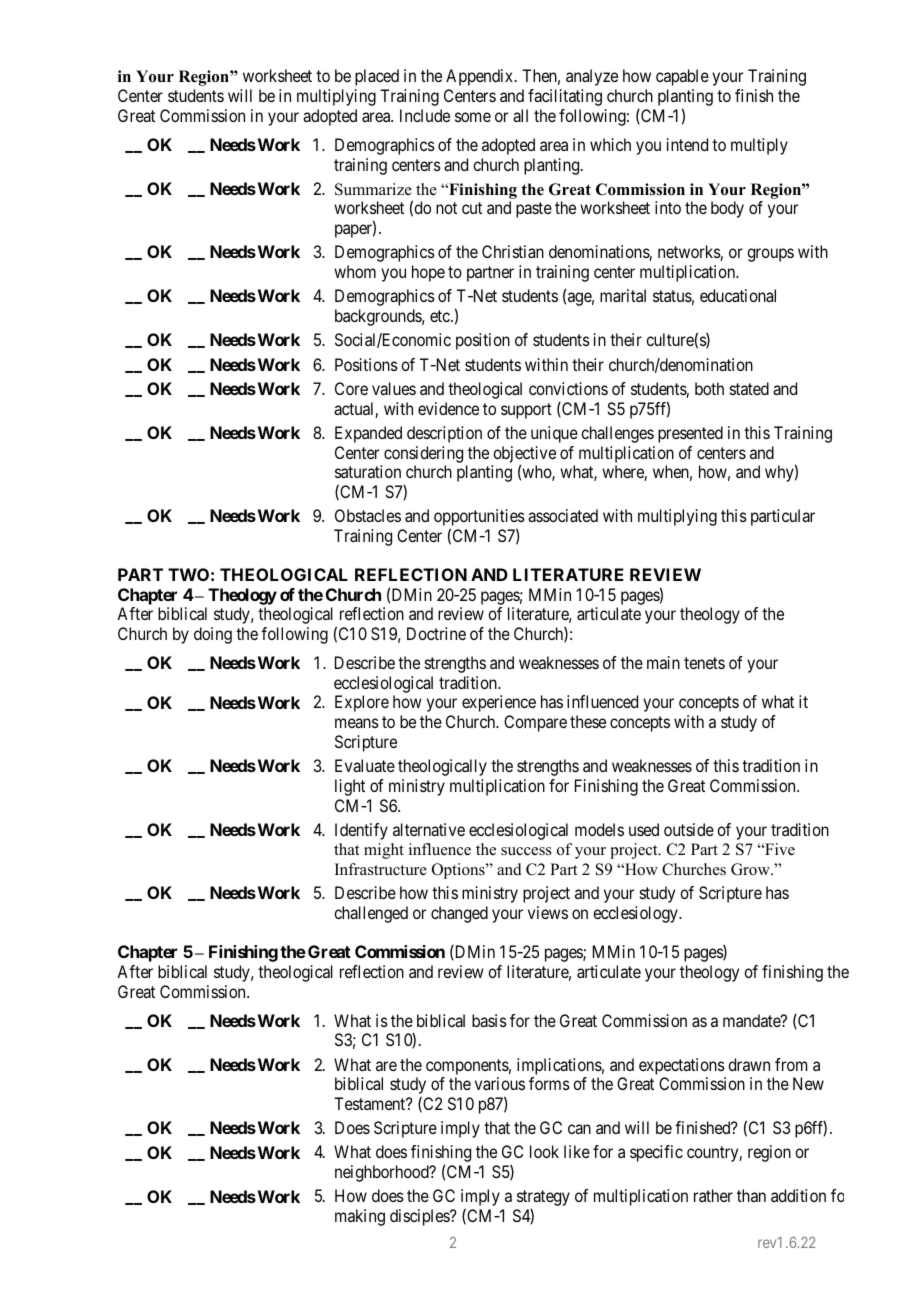 The height and width of the screenshot is (1308, 924). Describe the element at coordinates (377, 77) in the screenshot. I see `placed` at that location.
